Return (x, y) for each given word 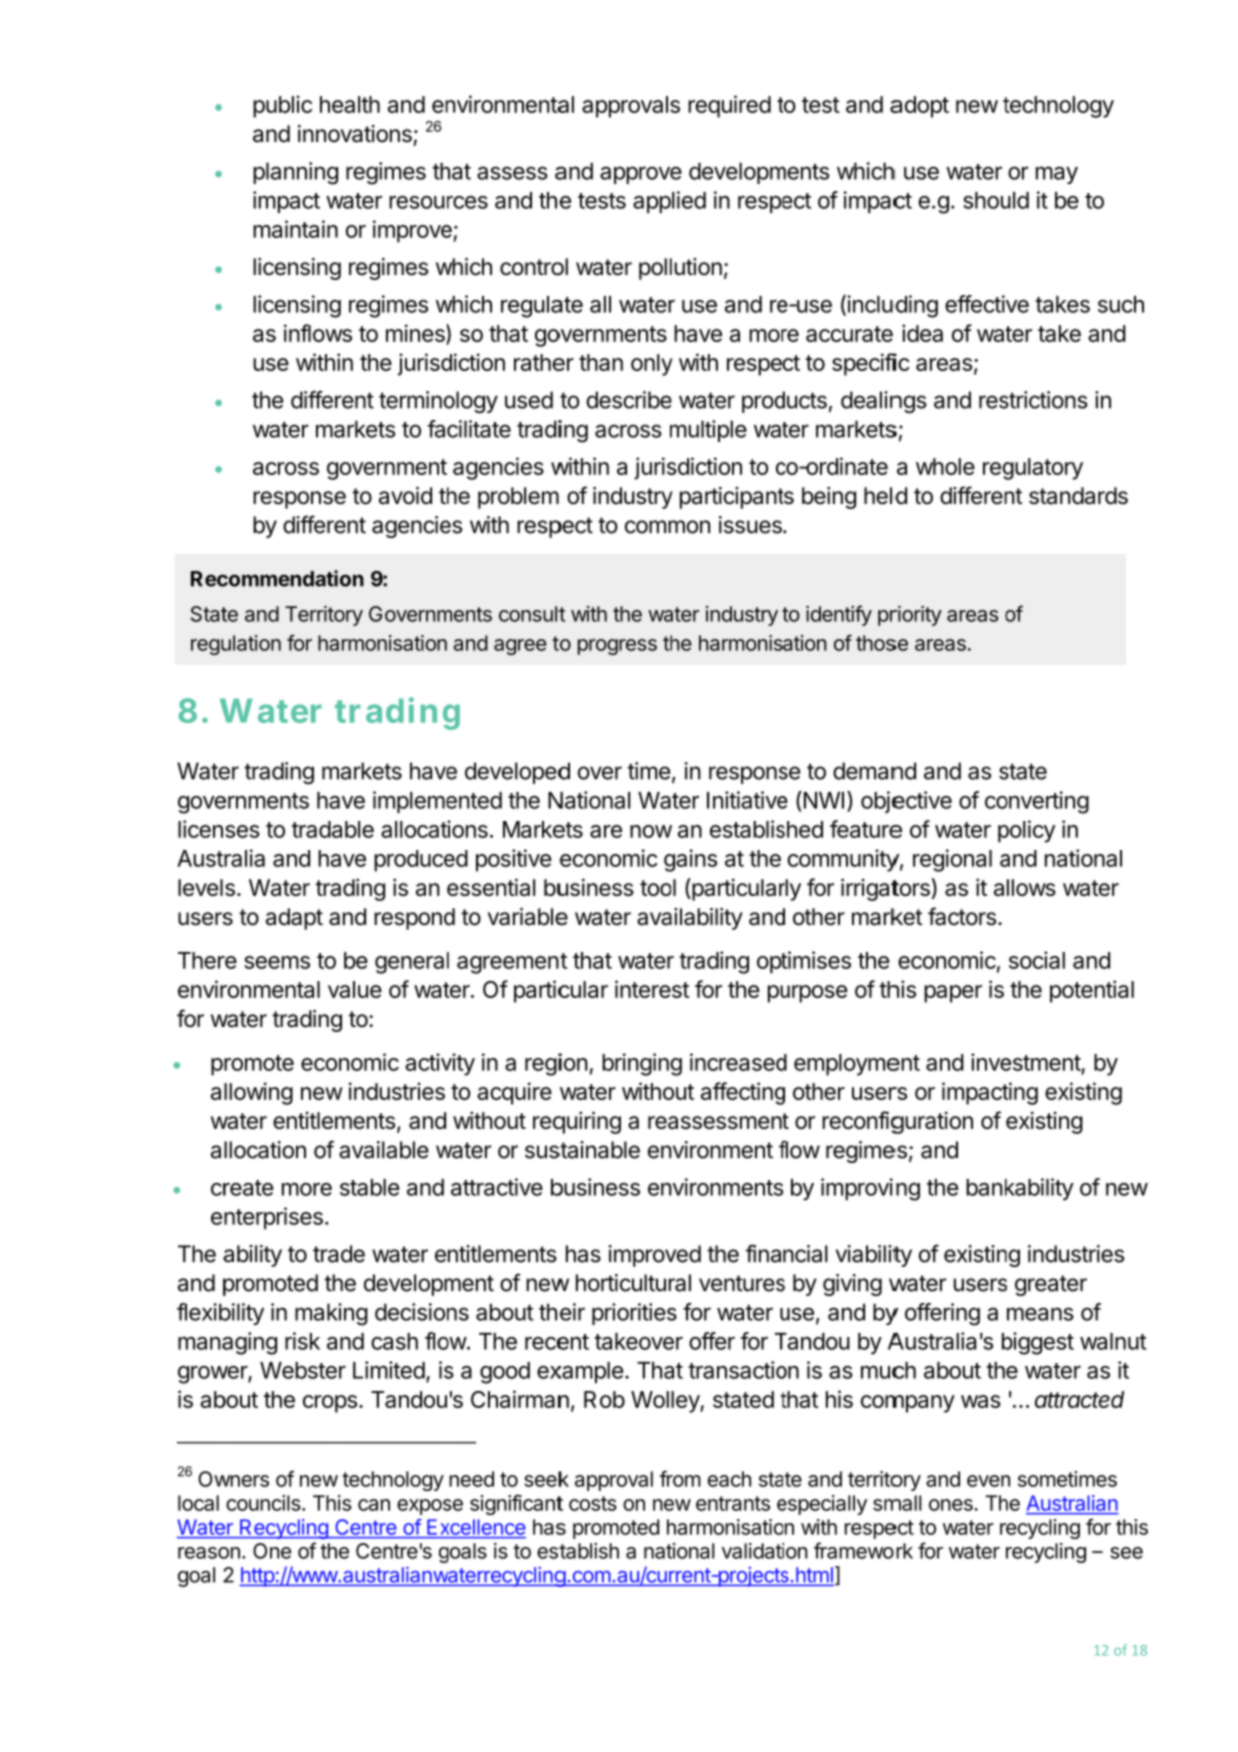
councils (263, 1503)
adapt (294, 919)
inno (319, 134)
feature (866, 829)
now (651, 831)
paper (953, 994)
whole (945, 466)
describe (629, 400)
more (307, 1189)
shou (987, 200)
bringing (642, 1064)
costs (593, 1503)
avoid (405, 496)
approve (641, 175)
